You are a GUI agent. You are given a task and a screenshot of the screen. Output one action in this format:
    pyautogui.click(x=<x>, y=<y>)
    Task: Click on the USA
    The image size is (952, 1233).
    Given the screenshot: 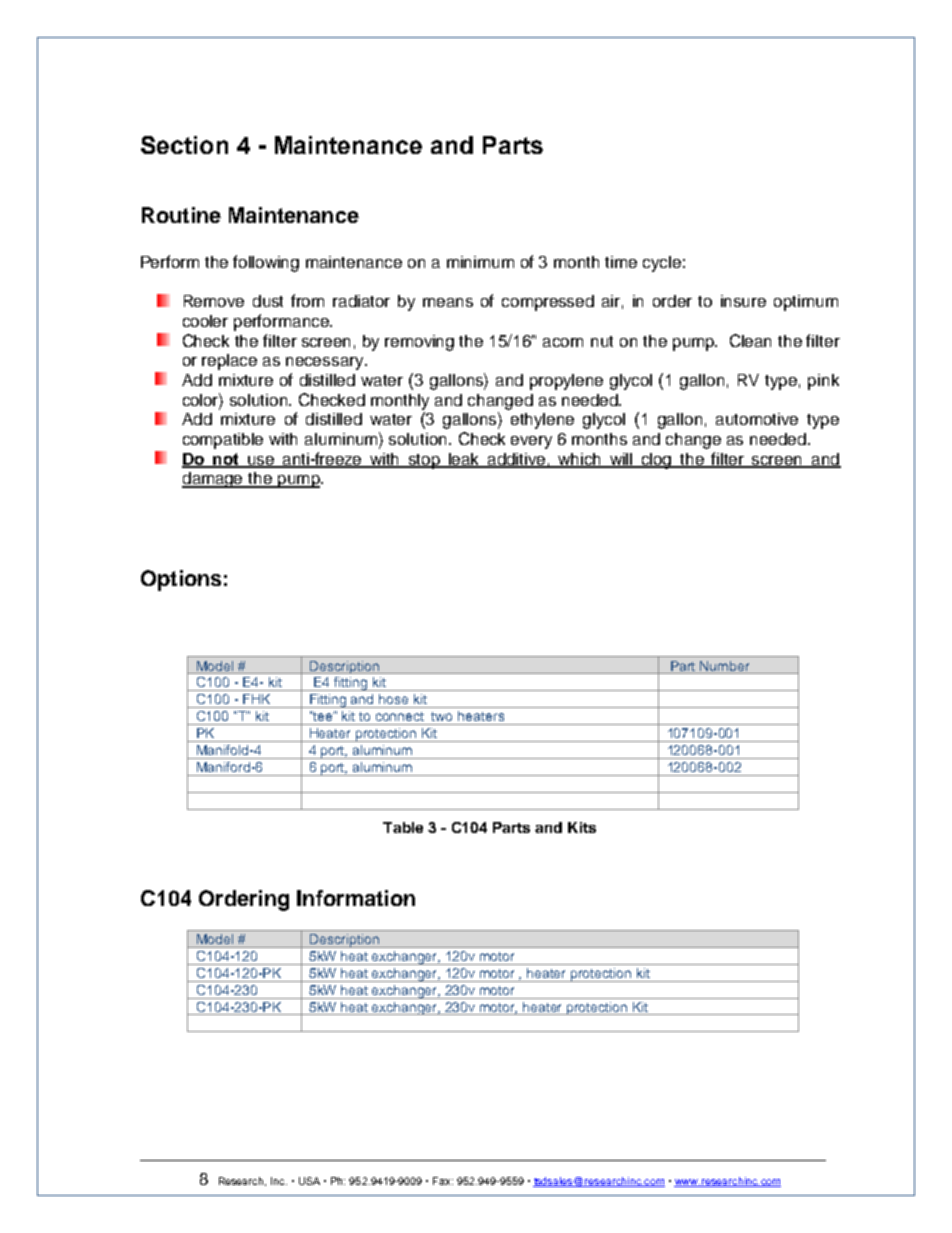 What is the action you would take?
    pyautogui.click(x=309, y=1181)
